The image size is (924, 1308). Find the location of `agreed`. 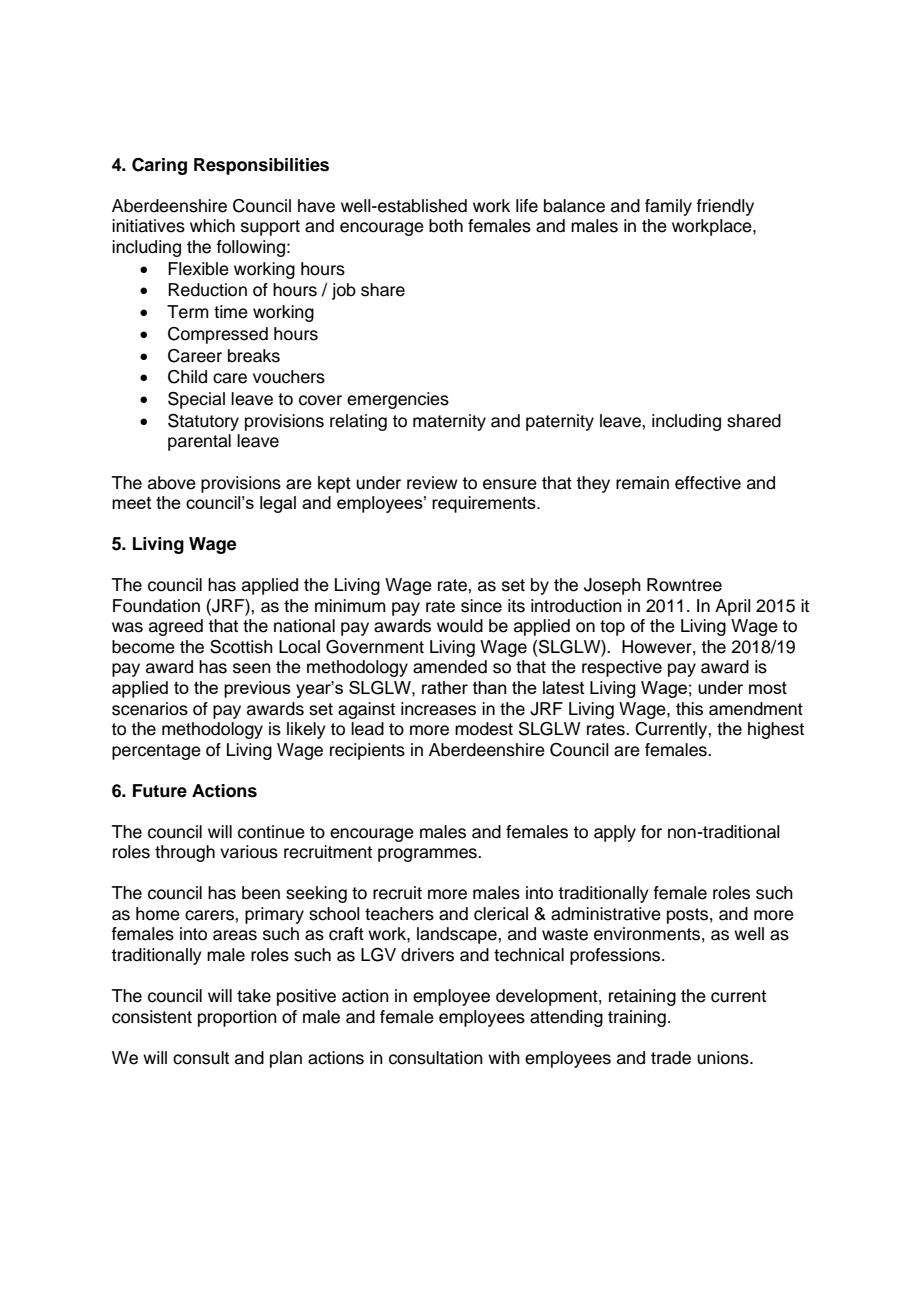

agreed is located at coordinates (176, 627).
